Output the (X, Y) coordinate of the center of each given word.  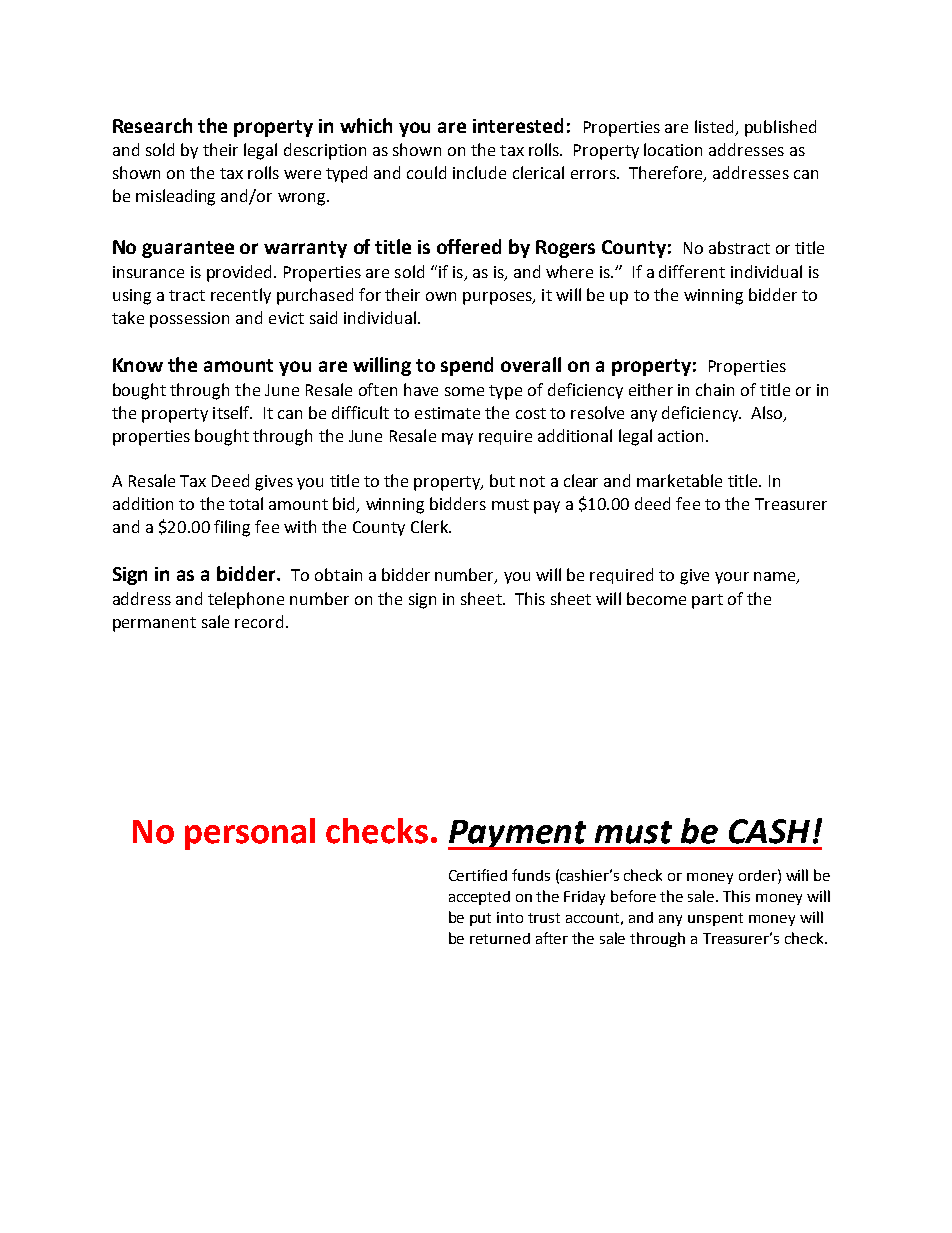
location (673, 149)
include (479, 172)
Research (152, 125)
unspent (715, 919)
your (732, 578)
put (480, 919)
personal (250, 834)
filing (232, 528)
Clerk (431, 526)
